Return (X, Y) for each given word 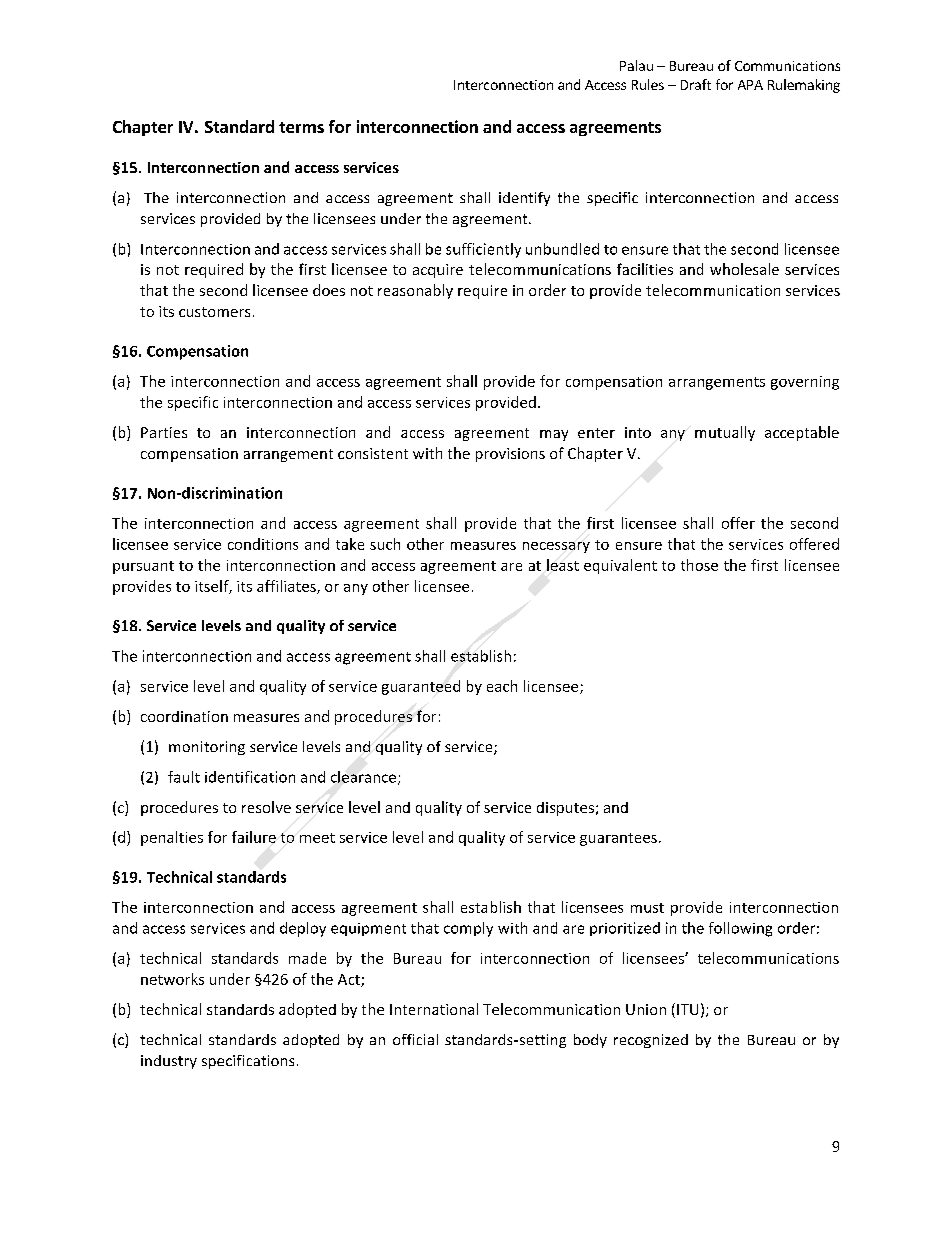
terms (301, 127)
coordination (184, 716)
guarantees (618, 839)
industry (169, 1062)
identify (524, 199)
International (434, 1009)
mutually (725, 433)
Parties (164, 432)
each (502, 686)
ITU (687, 1009)
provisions (510, 455)
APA (750, 85)
